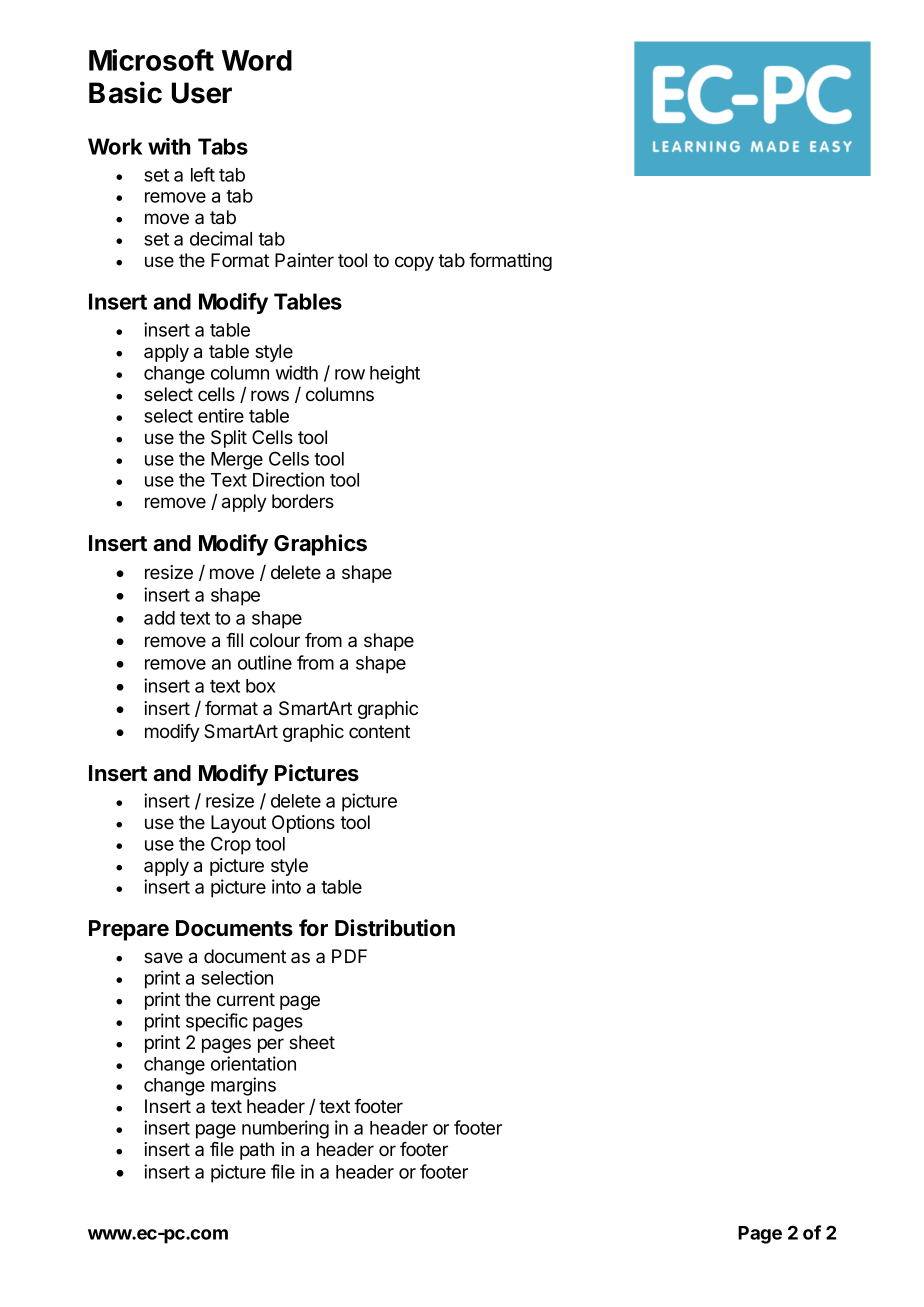 The image size is (924, 1307). What do you see at coordinates (221, 415) in the document?
I see `entire` at bounding box center [221, 415].
